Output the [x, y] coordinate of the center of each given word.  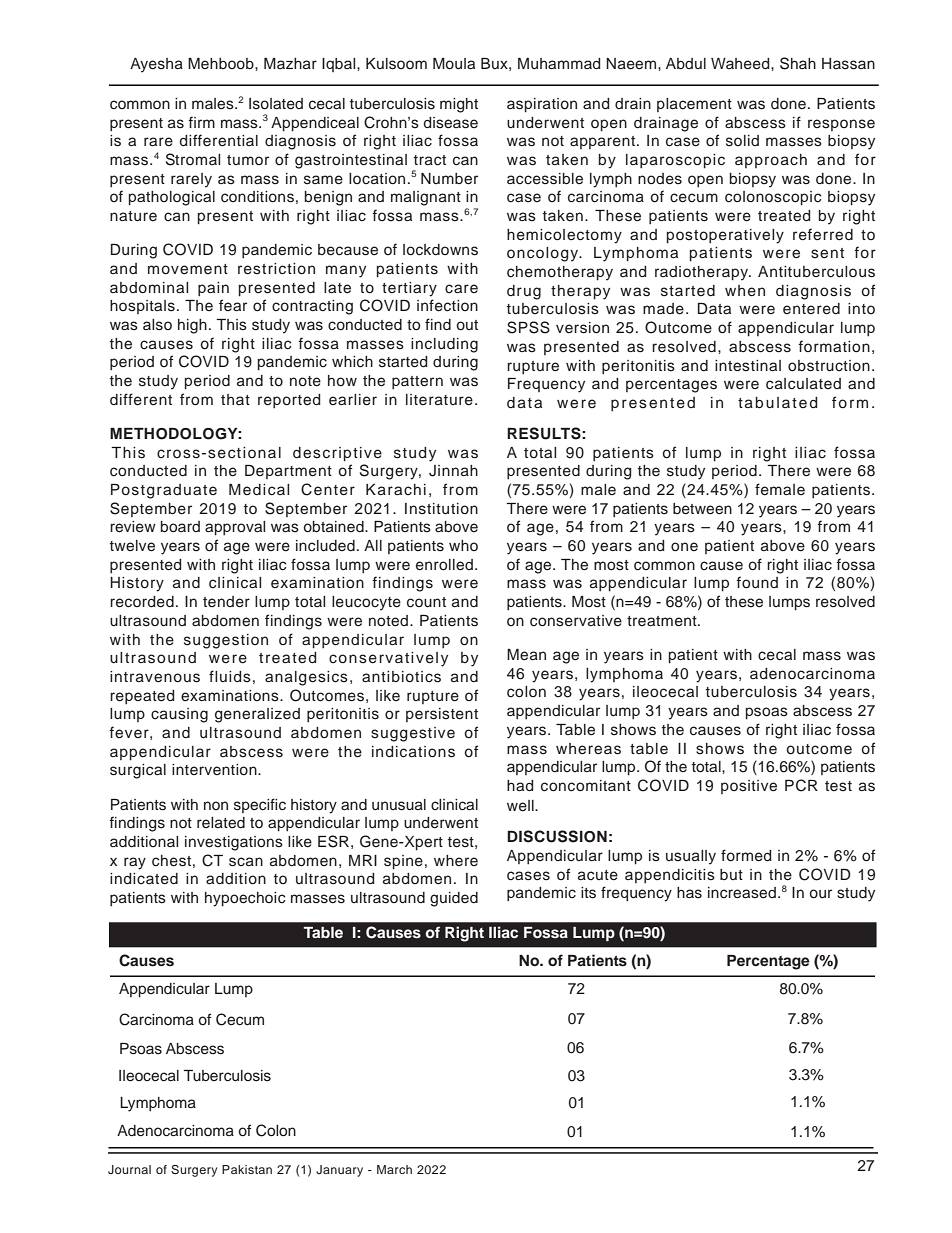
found [757, 582]
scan [246, 862]
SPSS [528, 327]
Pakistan [247, 1169]
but [731, 874]
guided [454, 899]
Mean [526, 655]
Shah [798, 63]
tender [226, 602]
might [459, 105]
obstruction [829, 366]
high [192, 326]
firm [201, 122]
